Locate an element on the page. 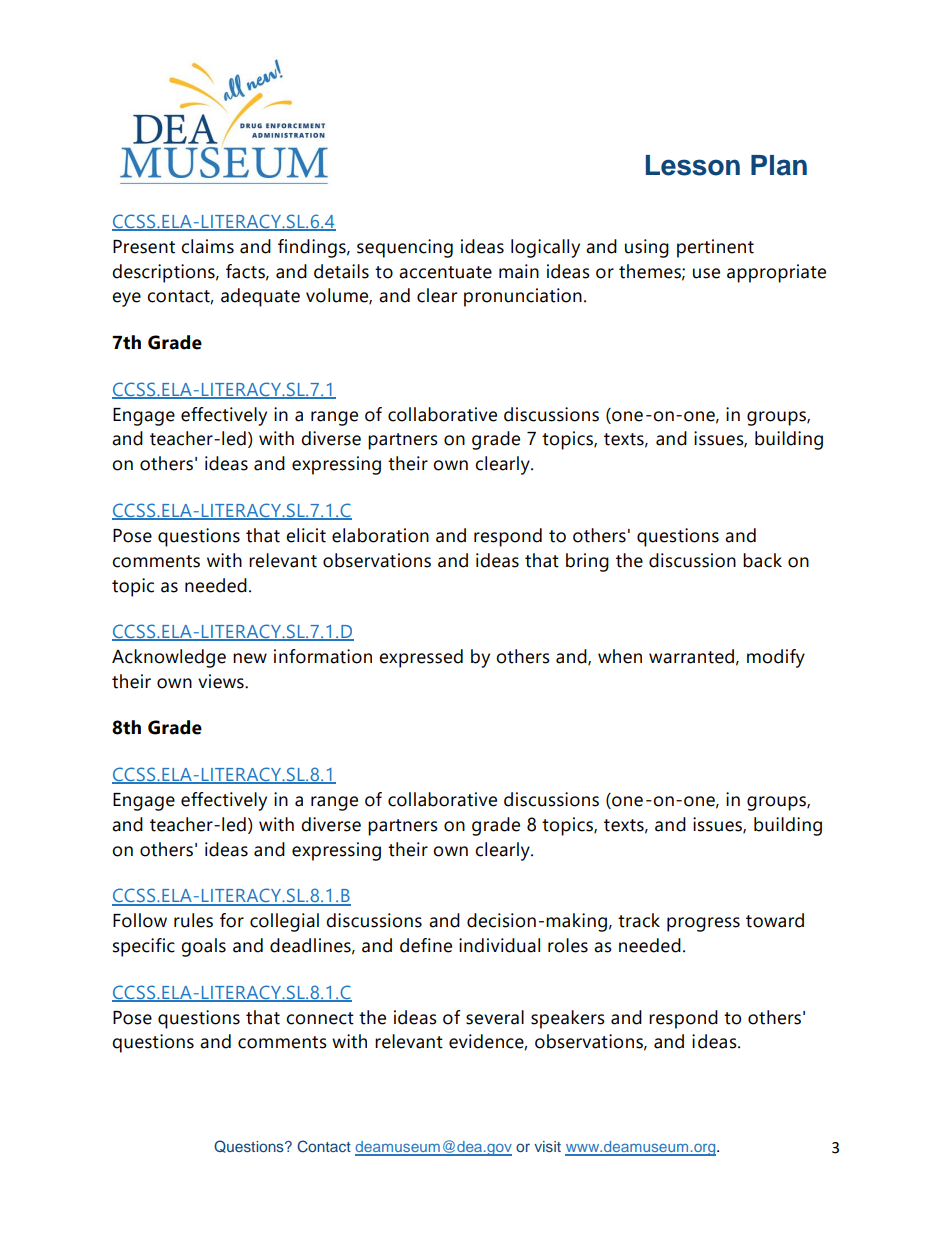 The height and width of the document is (1233, 952). visit is located at coordinates (547, 1146).
